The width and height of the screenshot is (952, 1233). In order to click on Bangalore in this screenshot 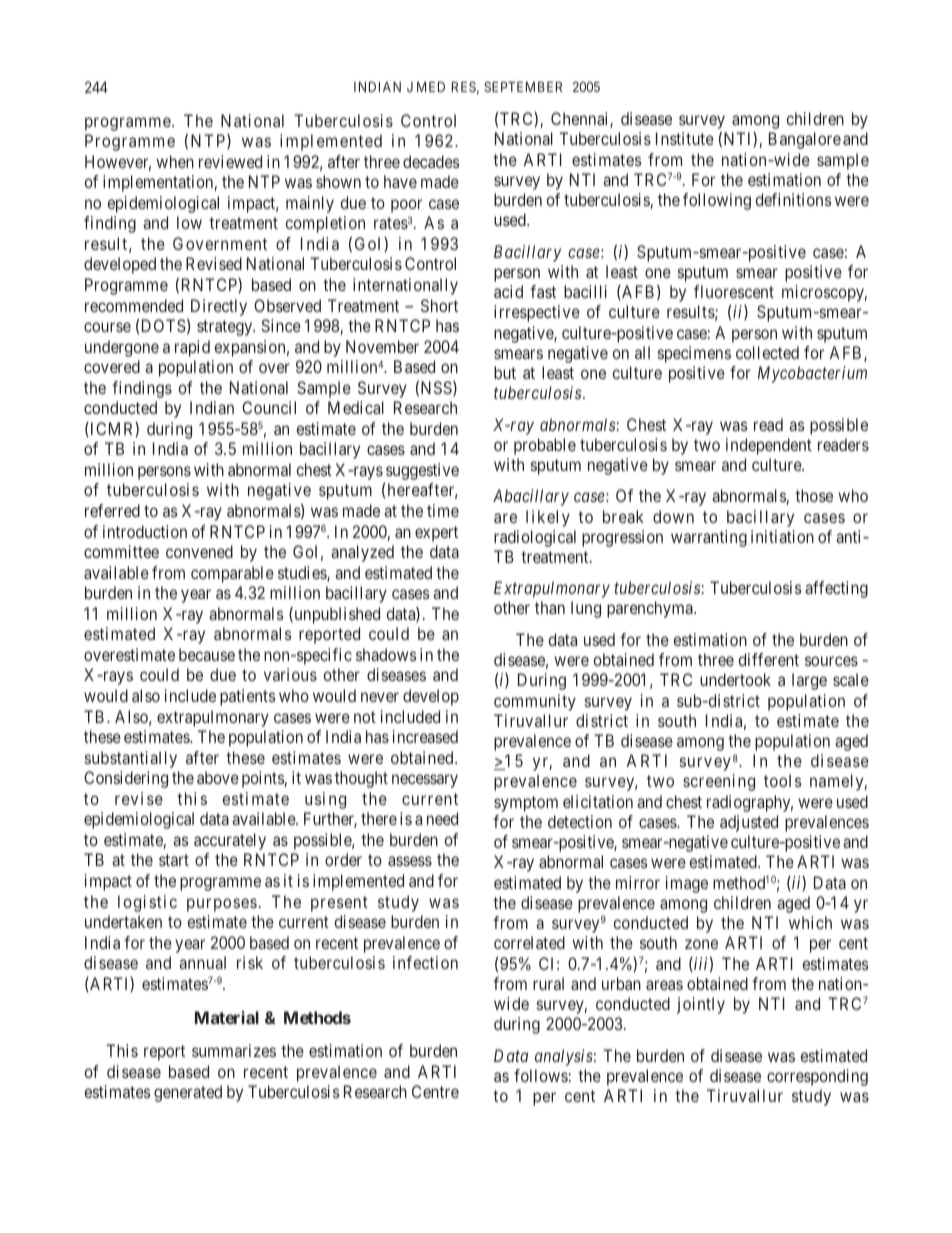, I will do `click(805, 140)`.
